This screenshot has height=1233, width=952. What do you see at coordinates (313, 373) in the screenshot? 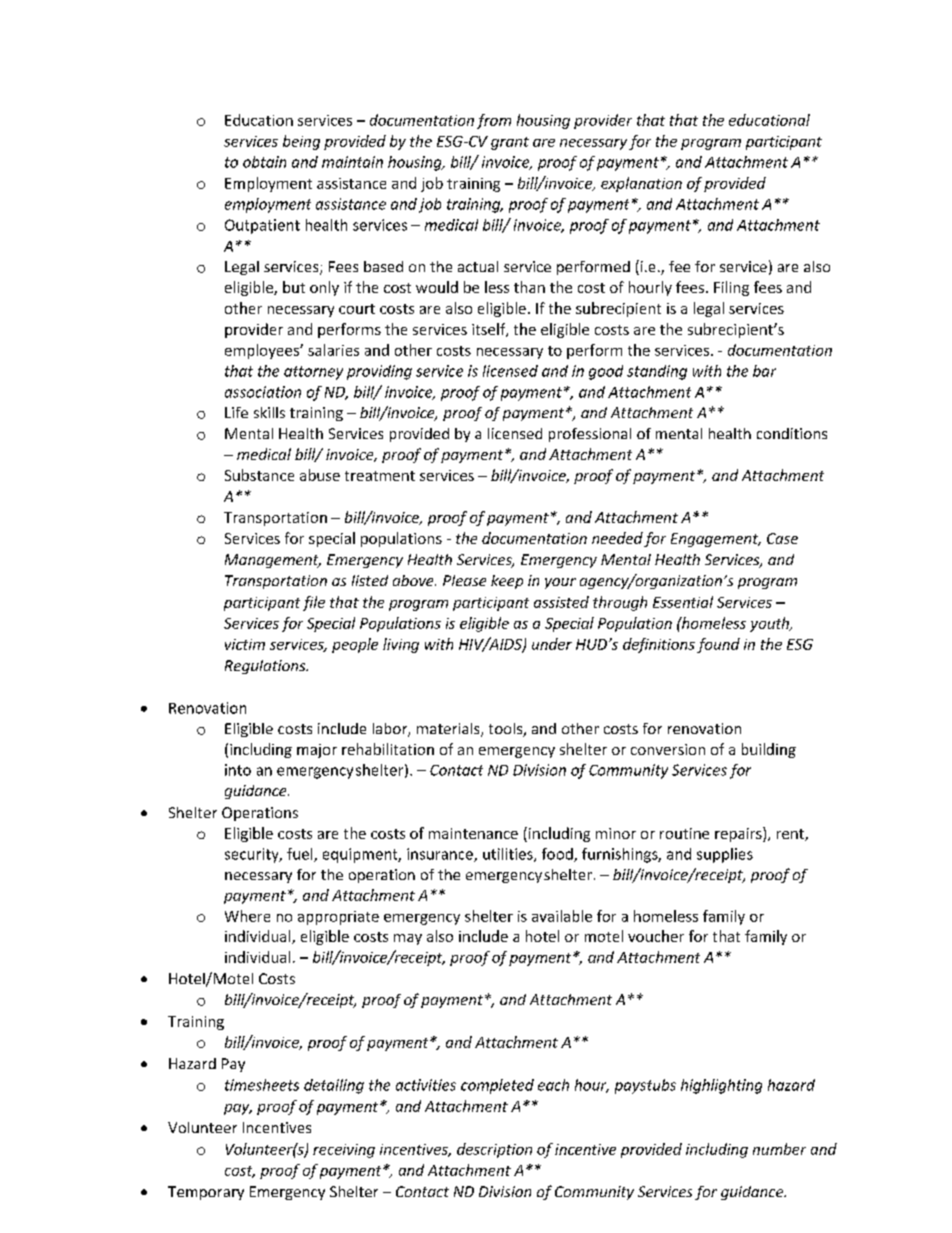
I see `attorney` at bounding box center [313, 373].
